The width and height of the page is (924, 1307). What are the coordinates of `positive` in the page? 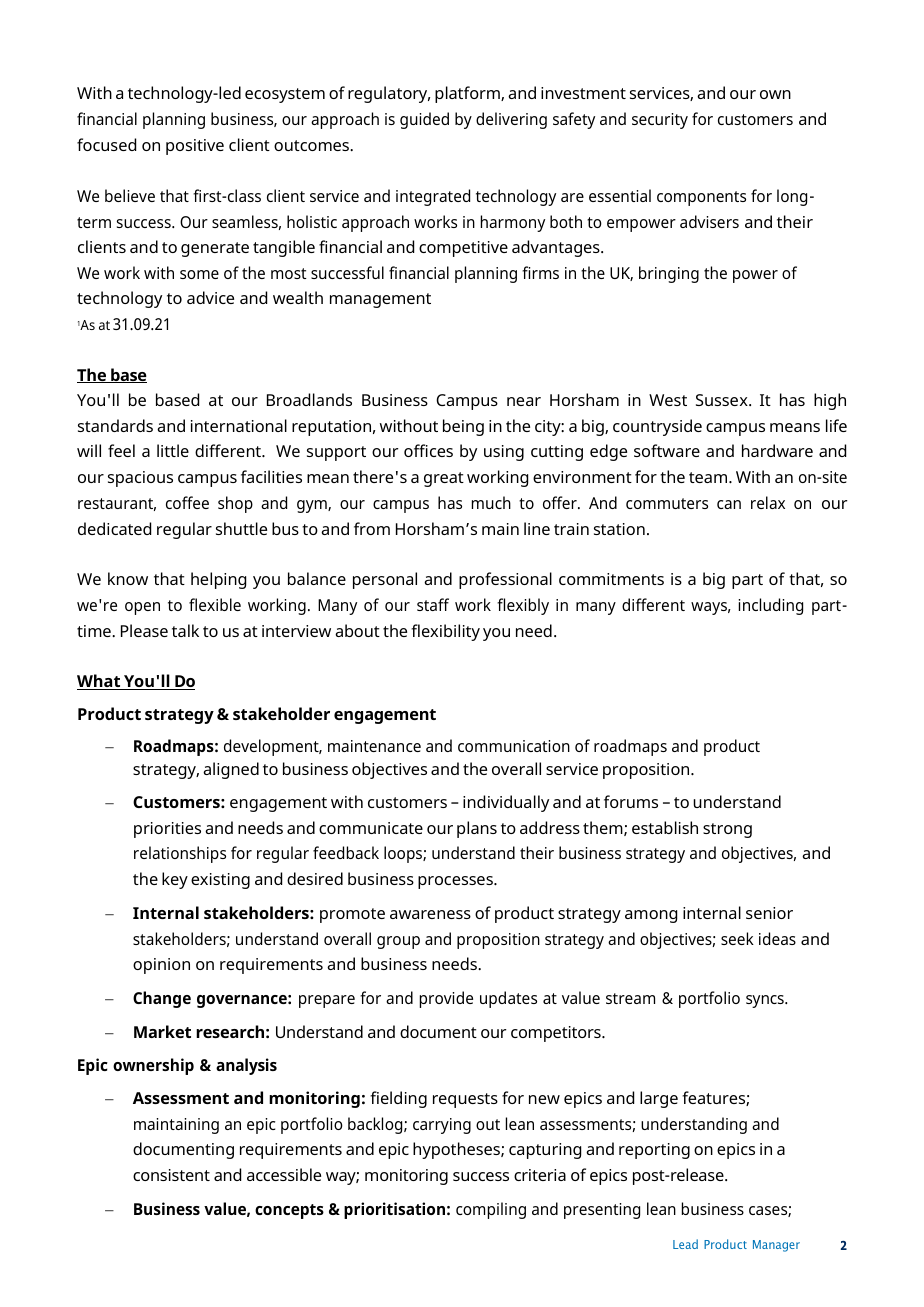 It's located at (195, 147).
